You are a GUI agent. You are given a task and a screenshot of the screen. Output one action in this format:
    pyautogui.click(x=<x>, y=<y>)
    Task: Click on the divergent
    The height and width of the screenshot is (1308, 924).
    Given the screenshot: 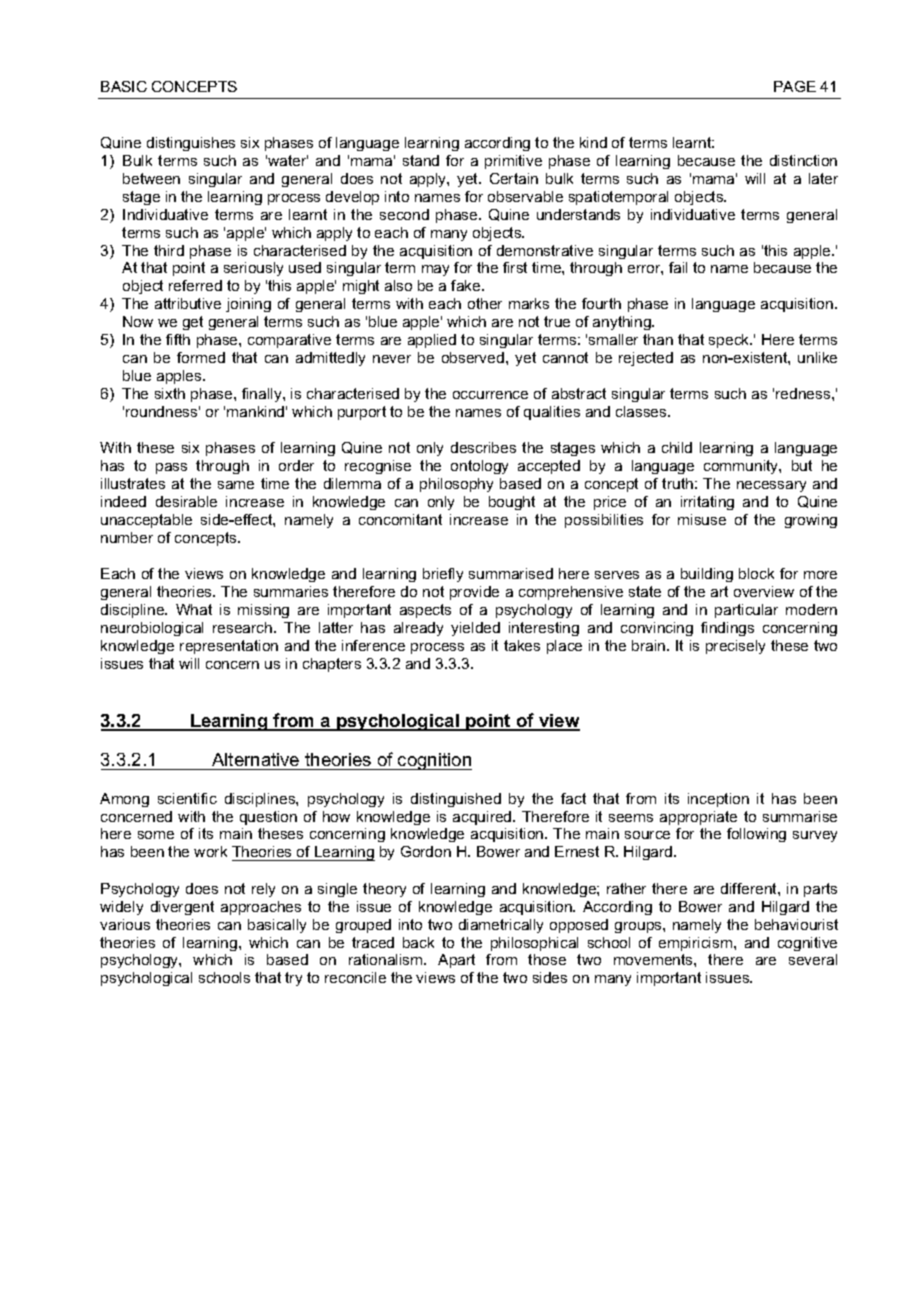 What is the action you would take?
    pyautogui.click(x=182, y=908)
